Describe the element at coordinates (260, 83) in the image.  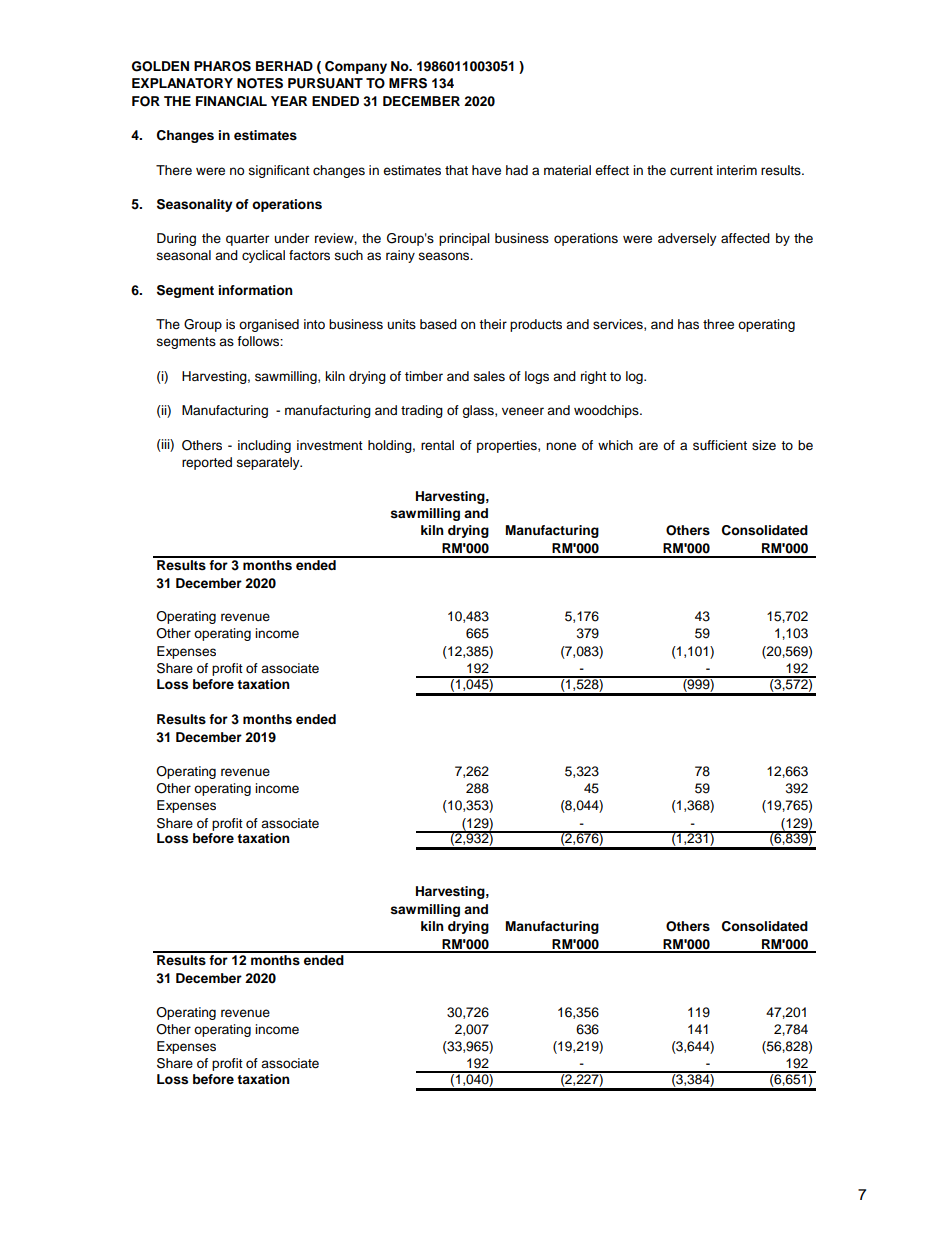
I see `NOTES` at that location.
